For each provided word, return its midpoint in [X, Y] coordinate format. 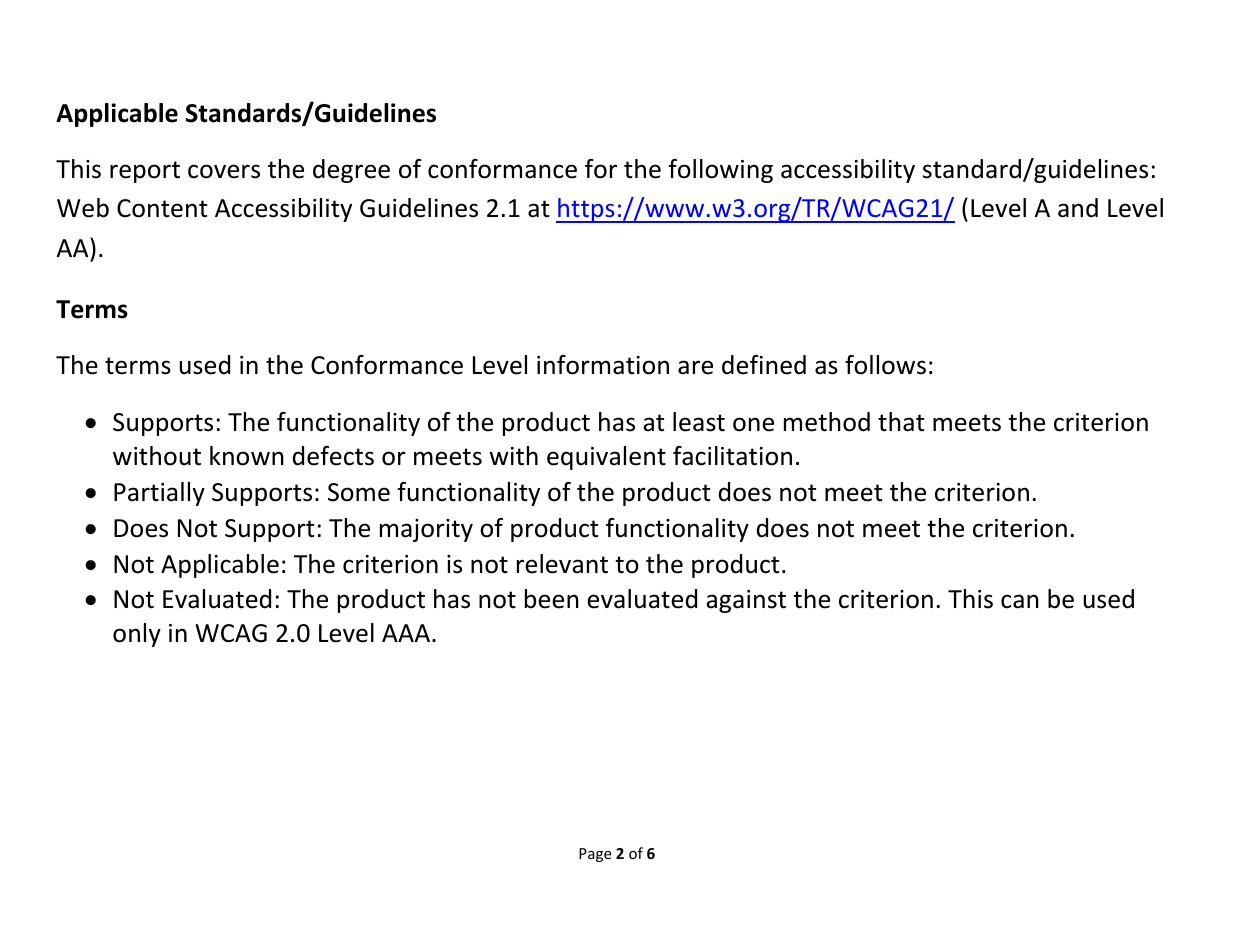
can [1020, 601]
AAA [407, 633]
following [721, 171]
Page [595, 855]
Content [162, 208]
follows [885, 365]
